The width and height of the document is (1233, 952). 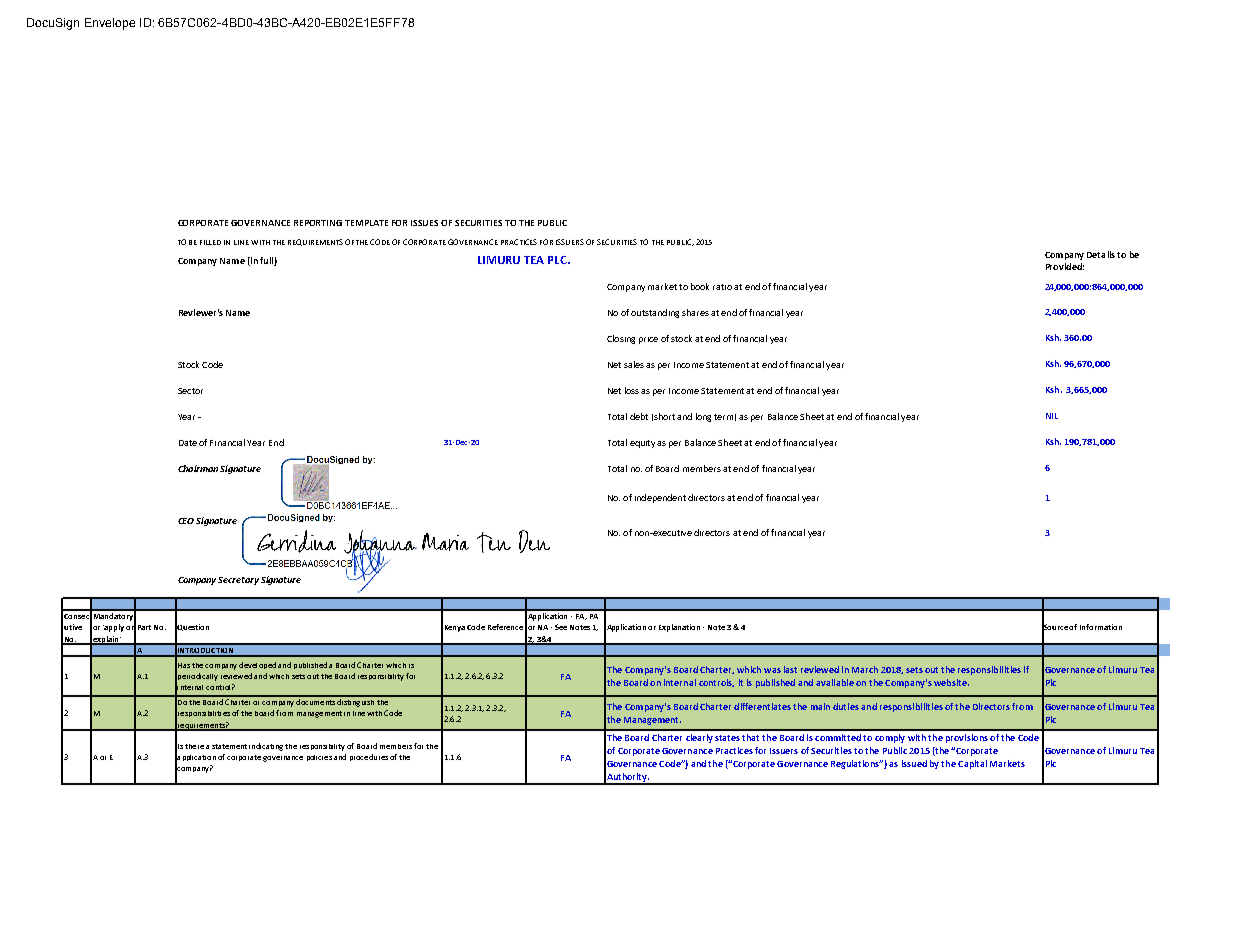 I want to click on Details, so click(x=1101, y=254).
